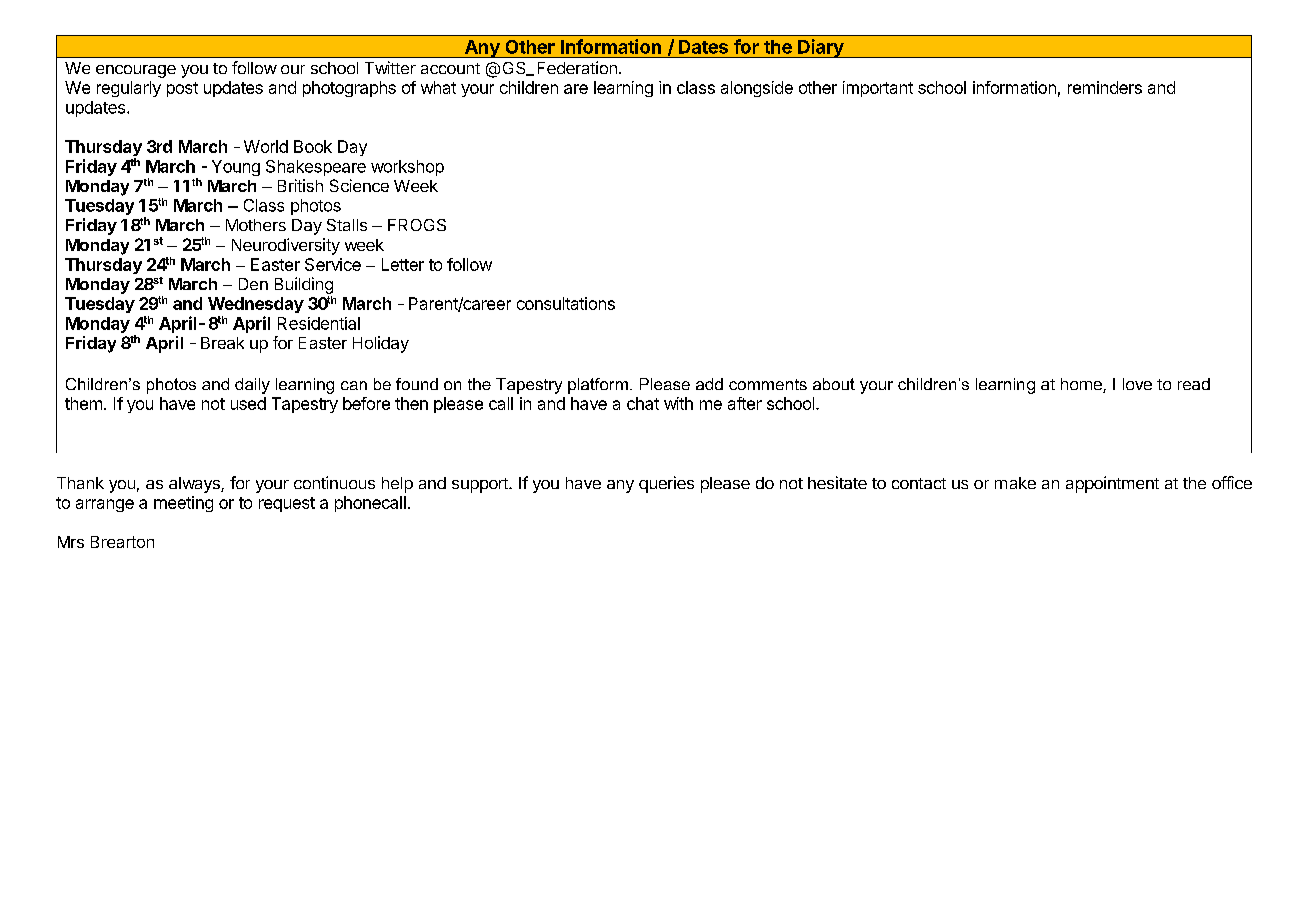 The width and height of the screenshot is (1308, 924). I want to click on Wednesday, so click(256, 305).
